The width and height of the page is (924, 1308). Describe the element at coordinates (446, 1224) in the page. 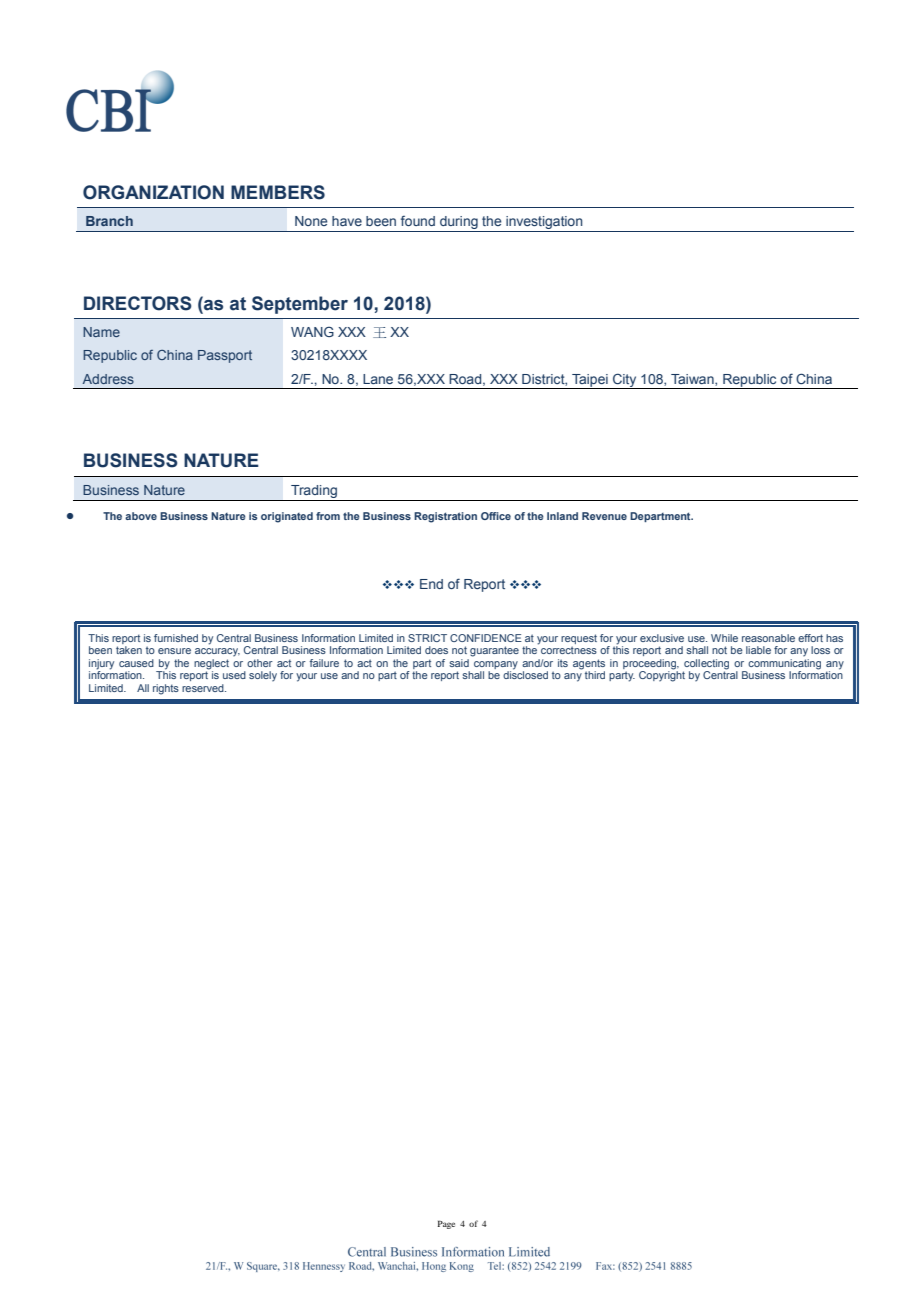

I see `Page` at that location.
